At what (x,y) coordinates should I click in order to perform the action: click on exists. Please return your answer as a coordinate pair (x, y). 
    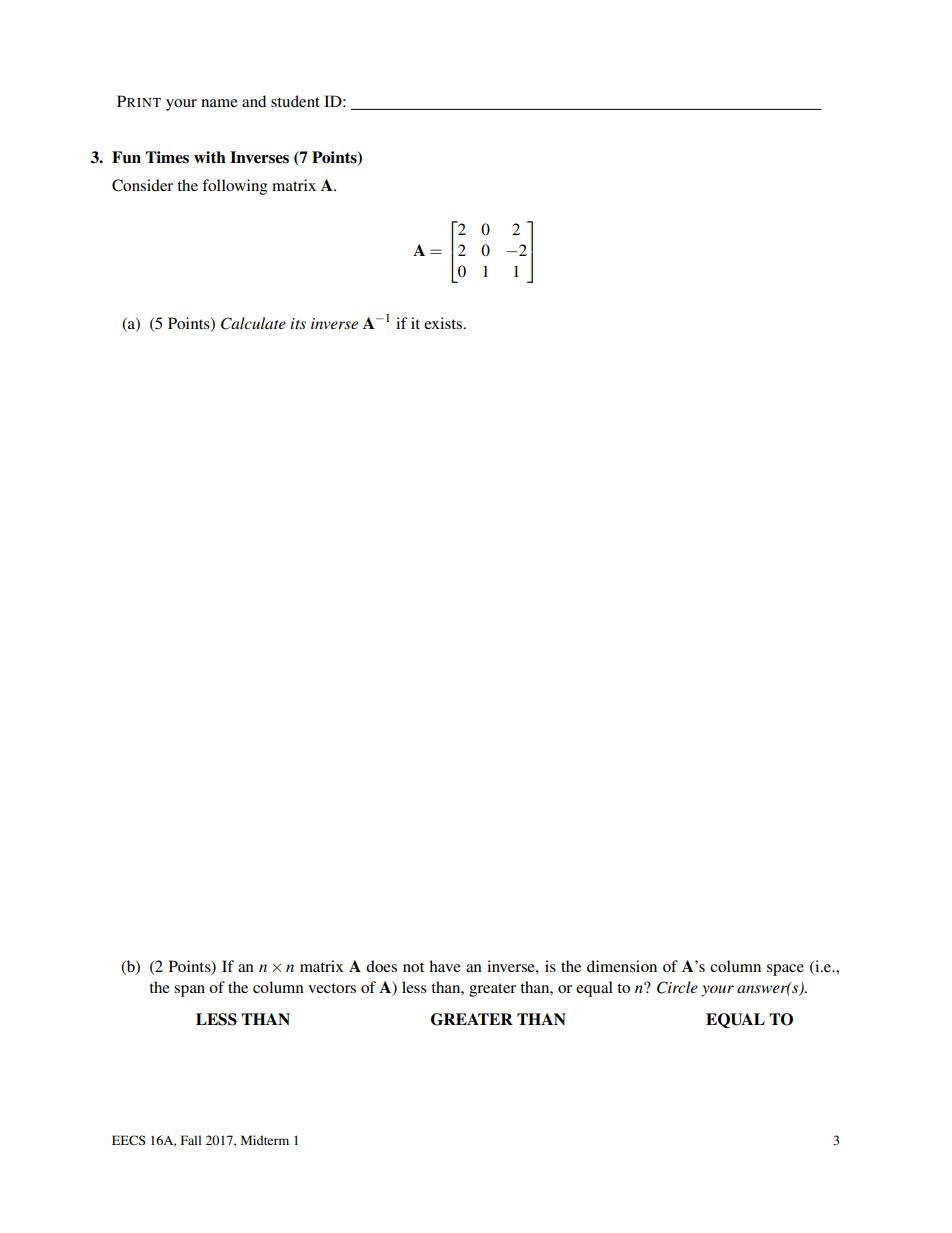
    Looking at the image, I should click on (444, 323).
